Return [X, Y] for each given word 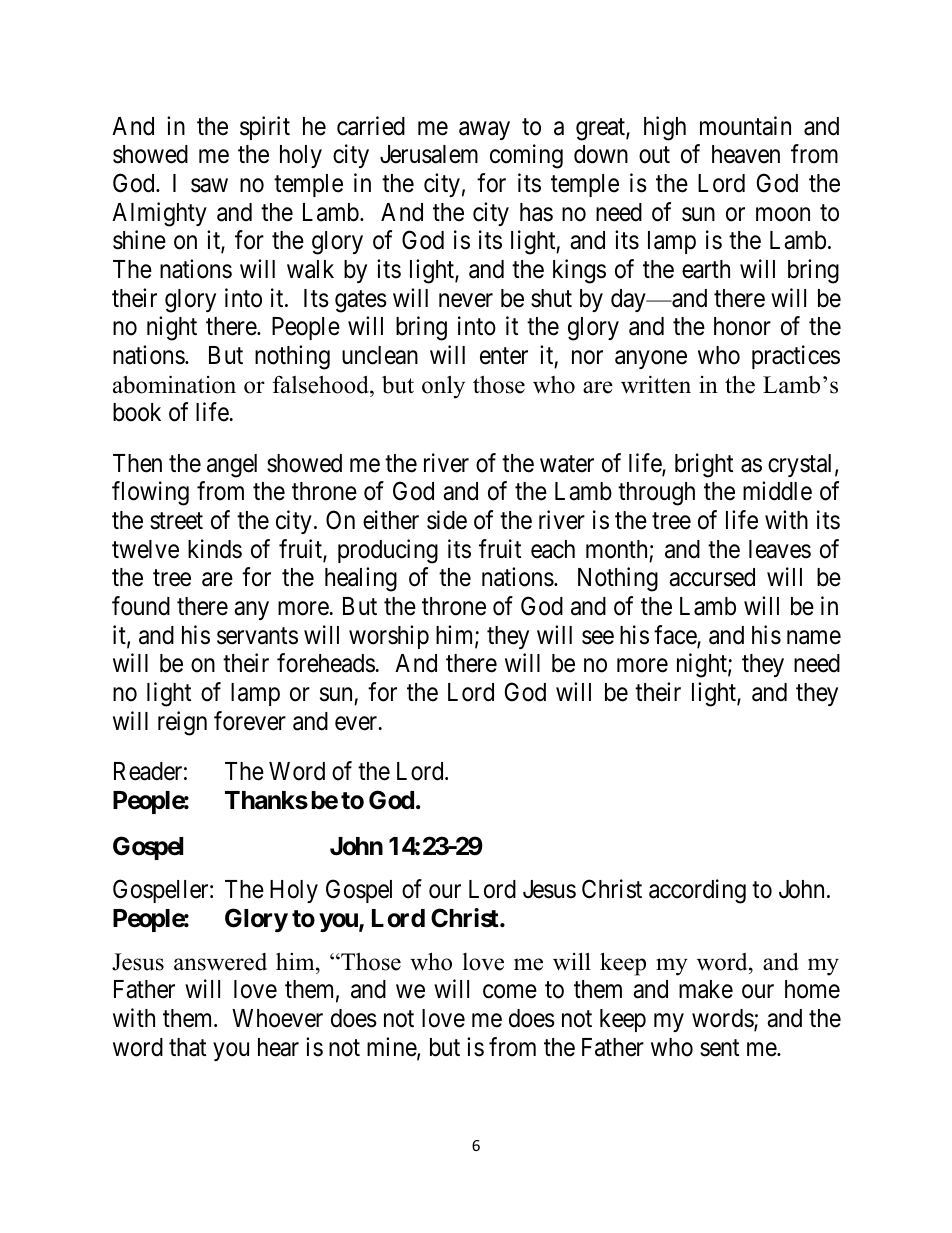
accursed [712, 577]
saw [209, 186]
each [553, 549]
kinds [215, 549]
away [484, 130]
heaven [746, 154]
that [187, 1047]
